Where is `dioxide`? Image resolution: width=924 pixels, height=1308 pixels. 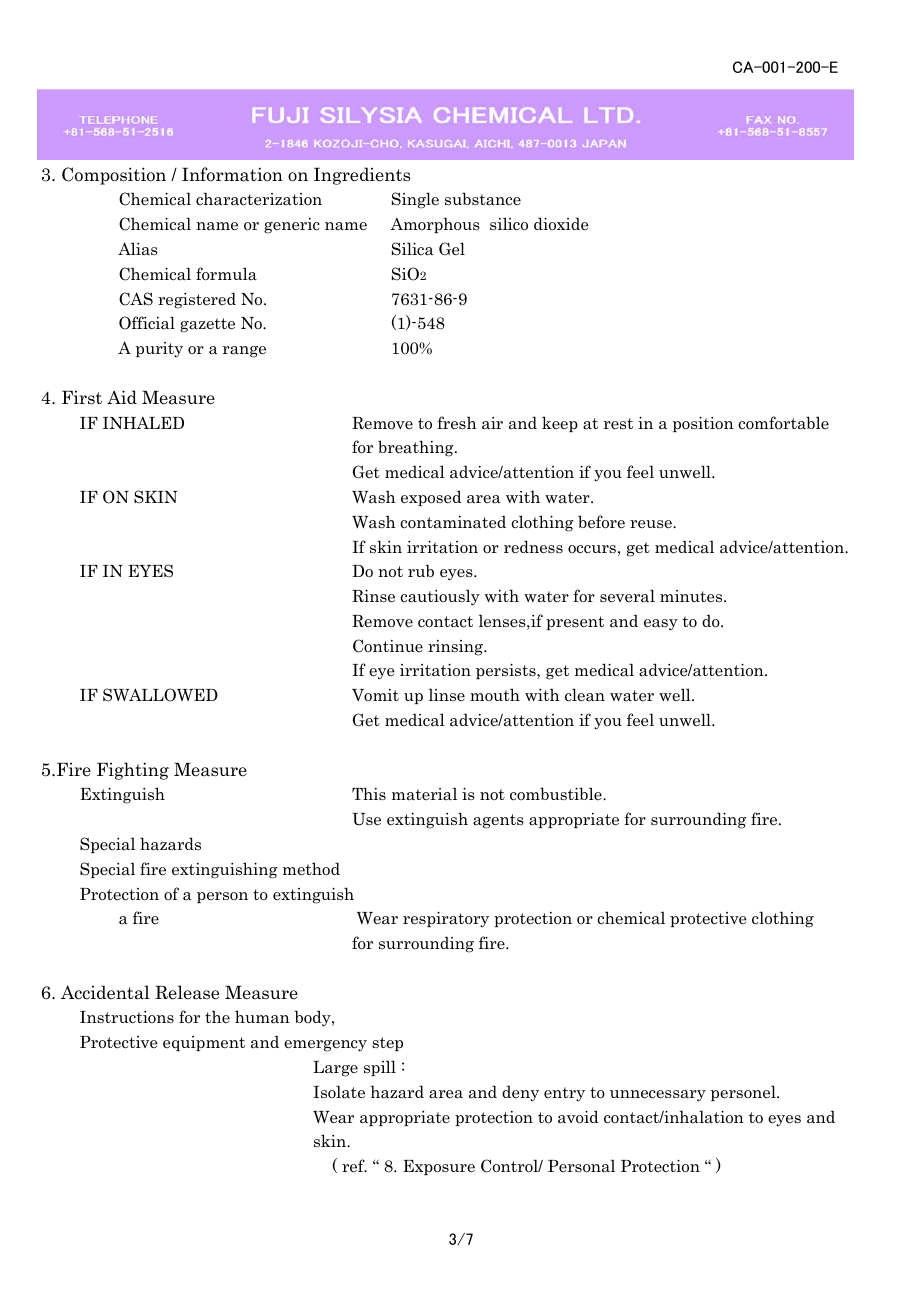 dioxide is located at coordinates (561, 224).
